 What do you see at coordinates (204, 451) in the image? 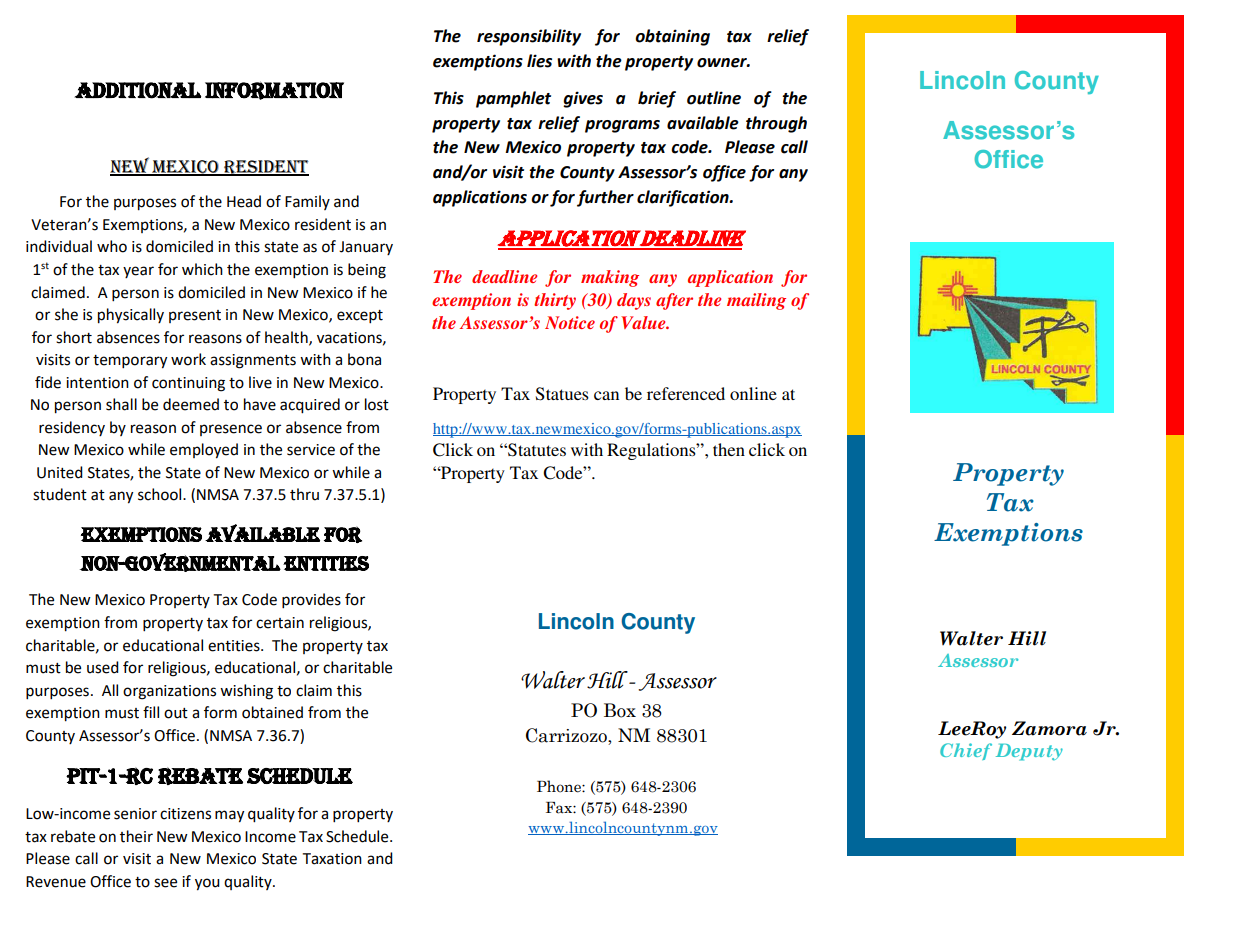
I see `employed` at bounding box center [204, 451].
